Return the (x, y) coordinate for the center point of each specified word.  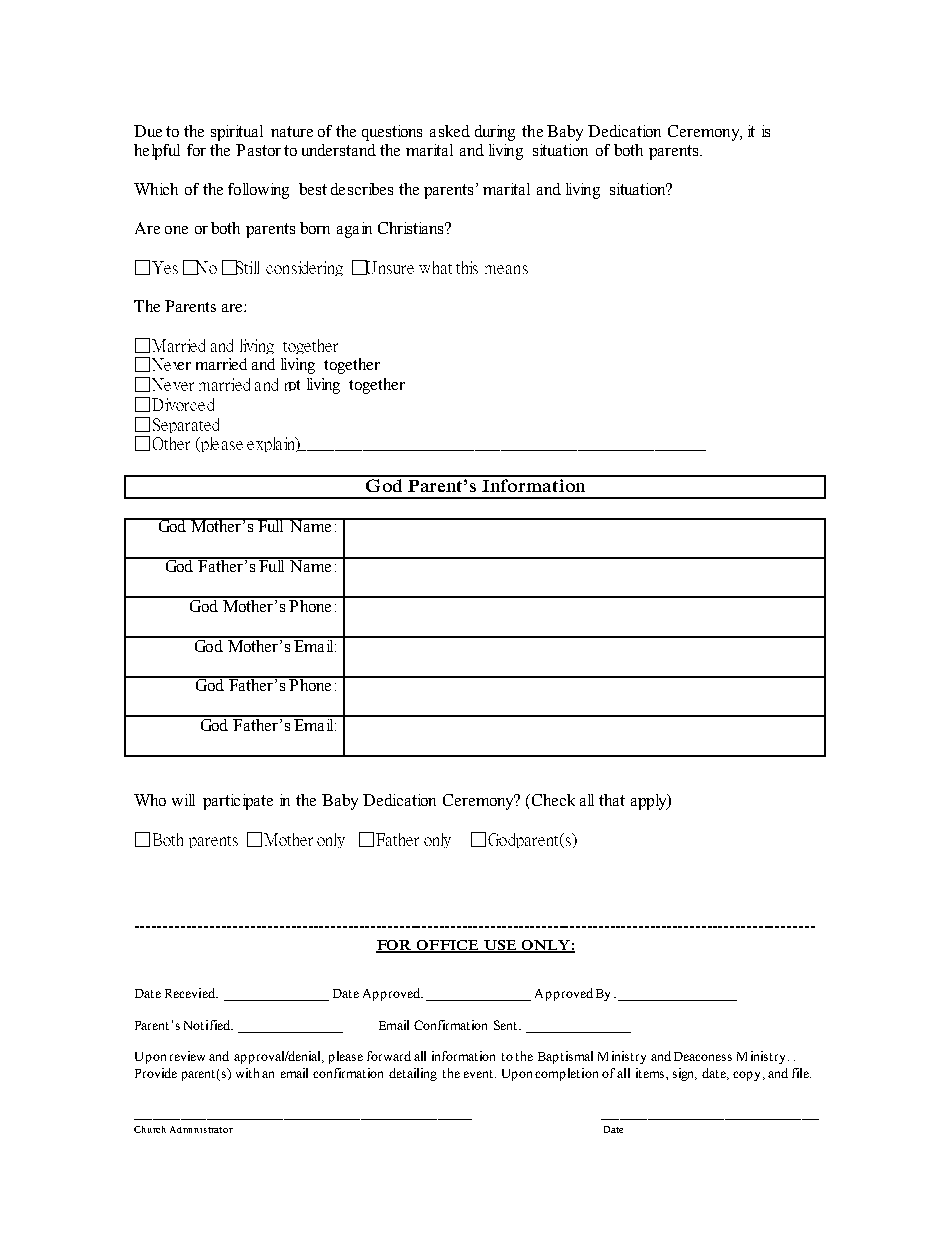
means (506, 269)
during (495, 133)
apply (650, 802)
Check (552, 800)
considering (304, 268)
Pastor (258, 150)
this (467, 267)
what (435, 267)
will (183, 800)
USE (500, 946)
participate (238, 802)
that (612, 800)
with (247, 1073)
